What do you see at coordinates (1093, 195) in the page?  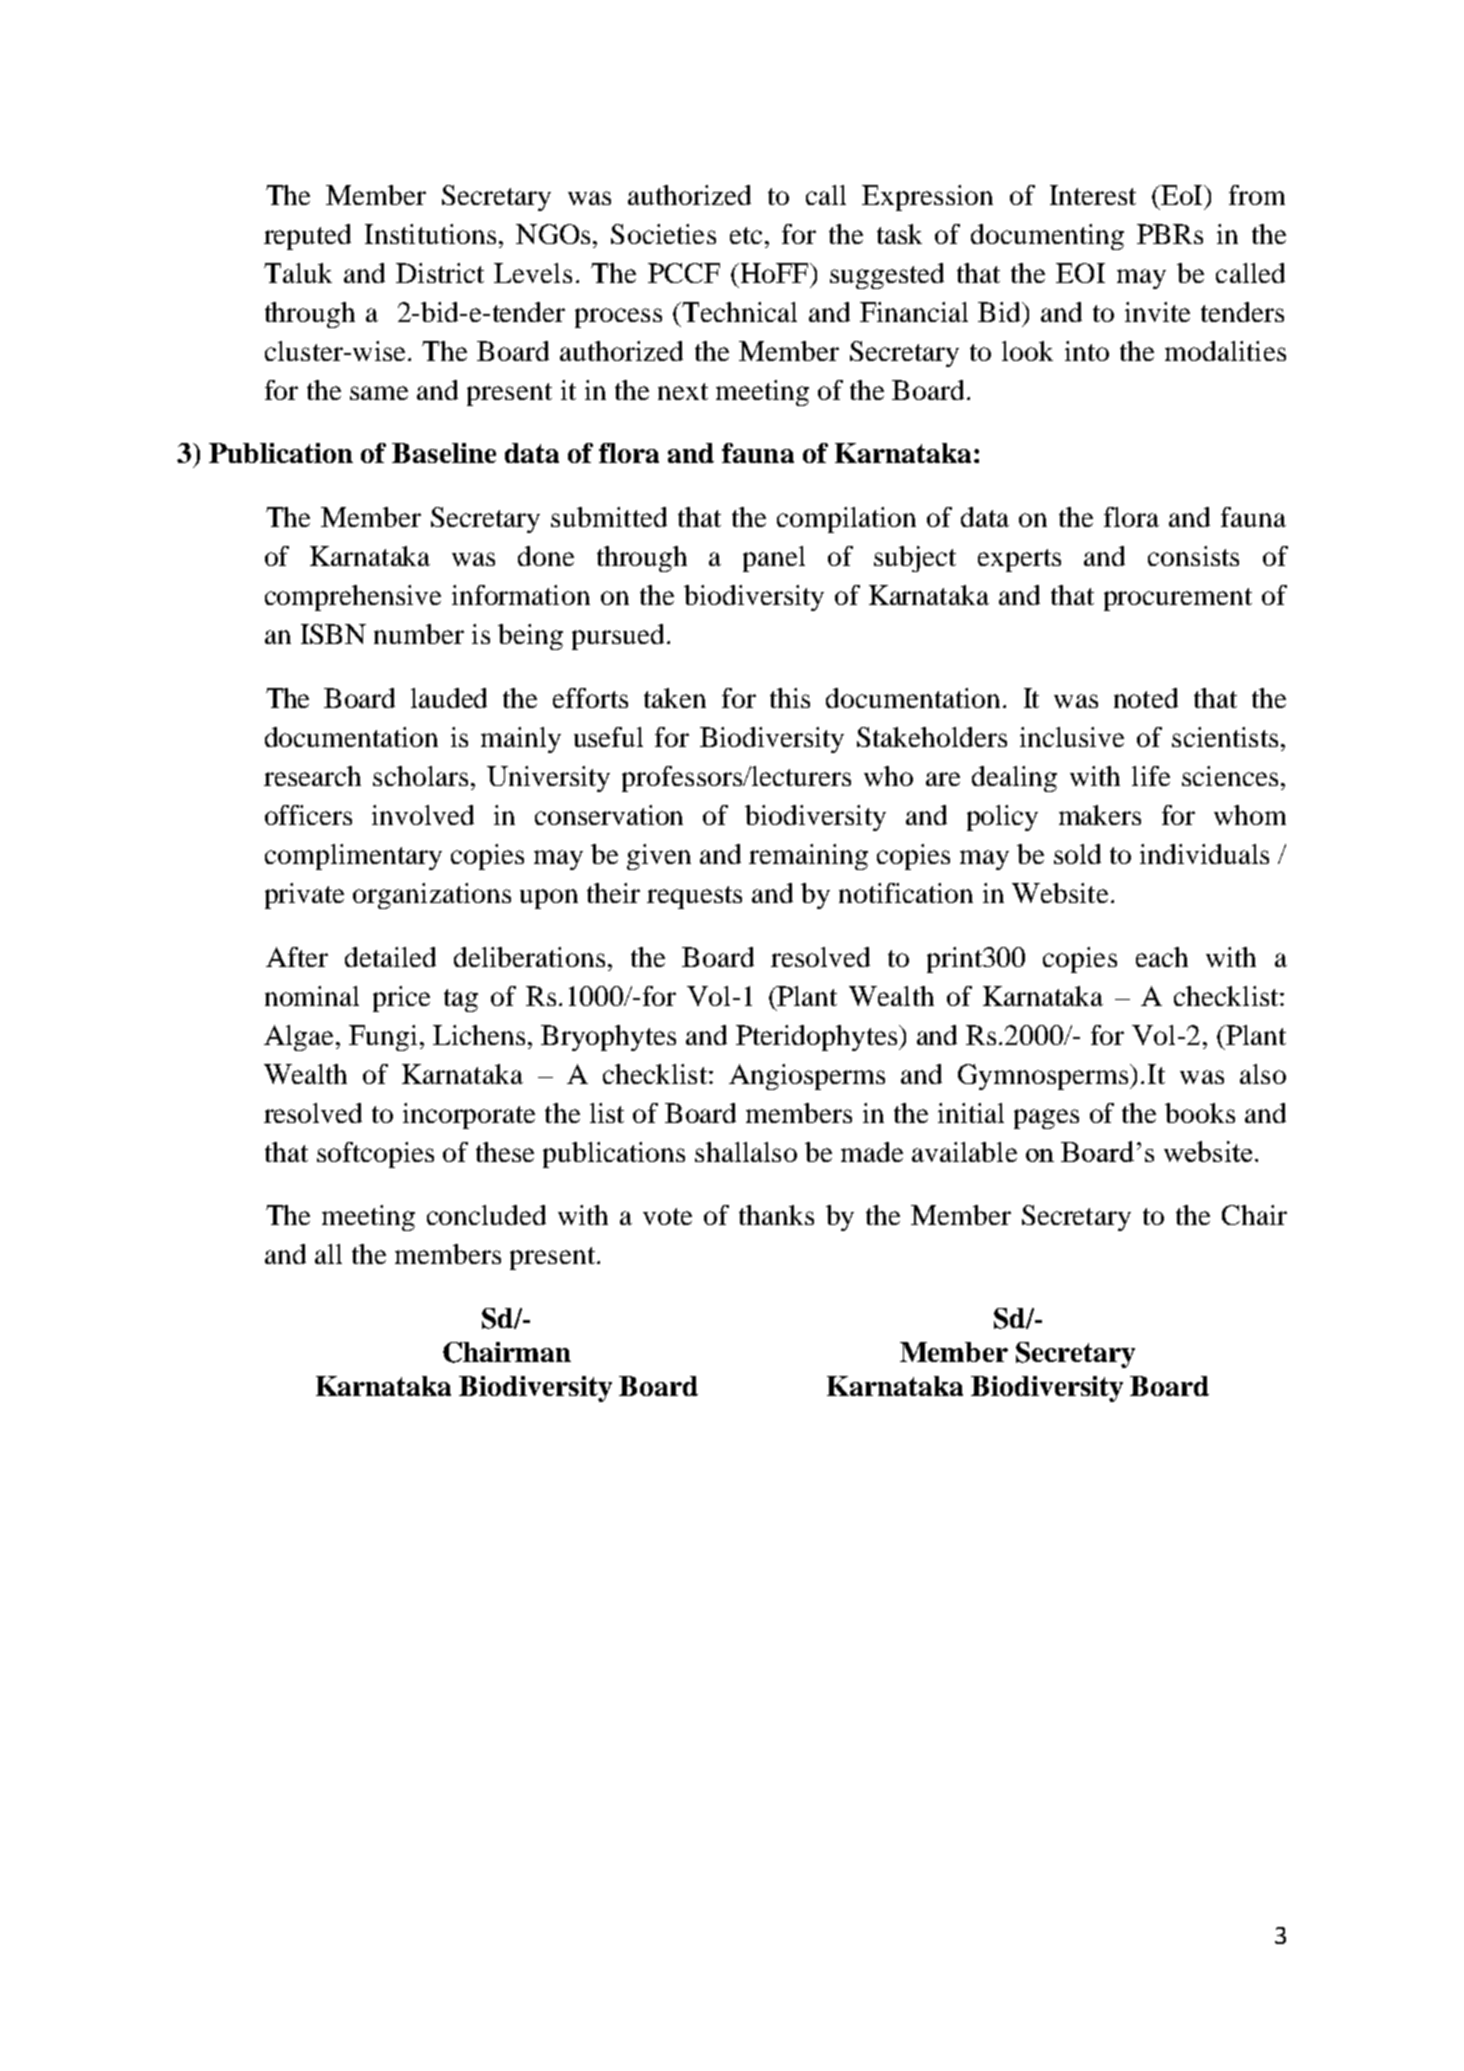 I see `Interest` at bounding box center [1093, 195].
